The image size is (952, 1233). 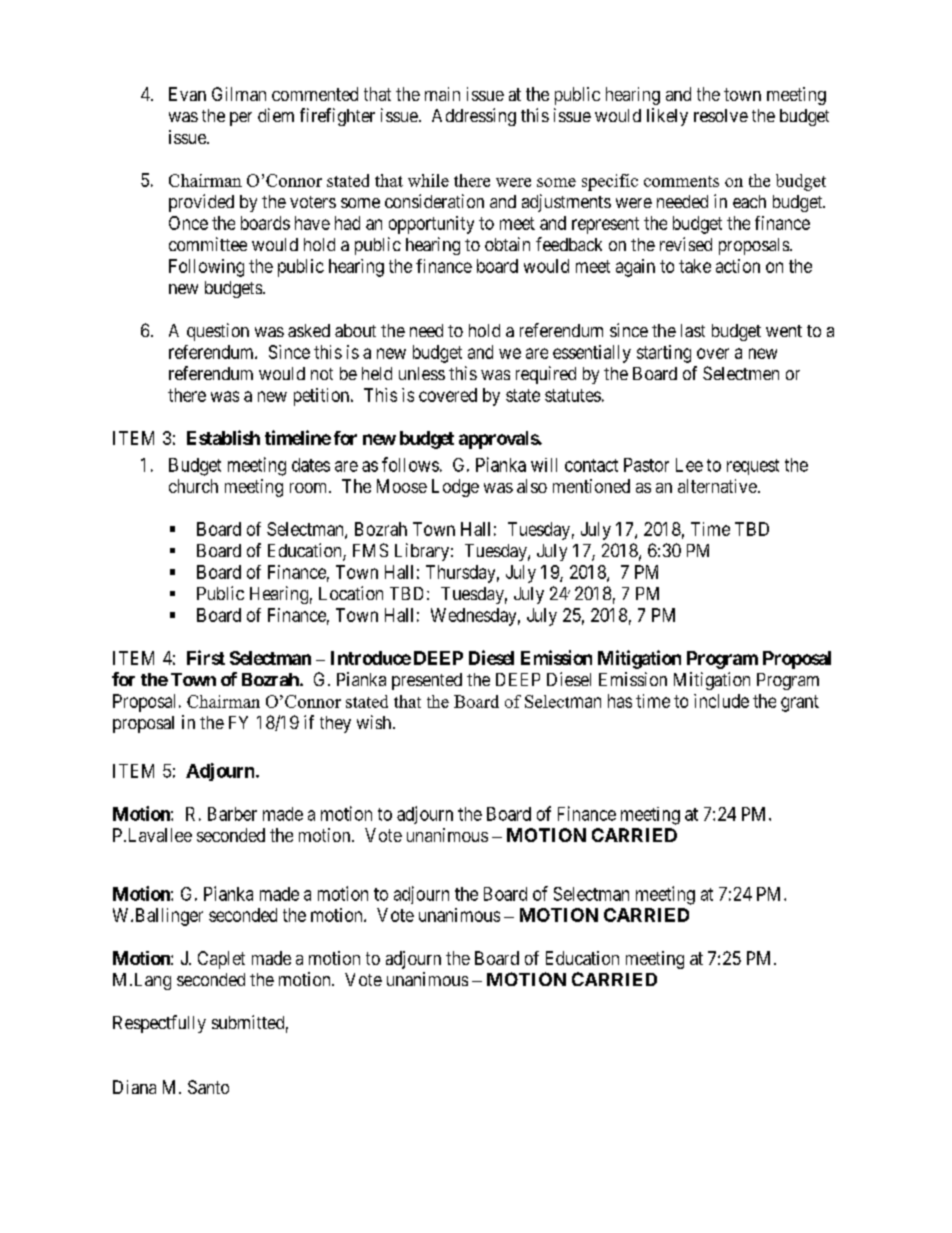 What do you see at coordinates (374, 722) in the screenshot?
I see `wish` at bounding box center [374, 722].
